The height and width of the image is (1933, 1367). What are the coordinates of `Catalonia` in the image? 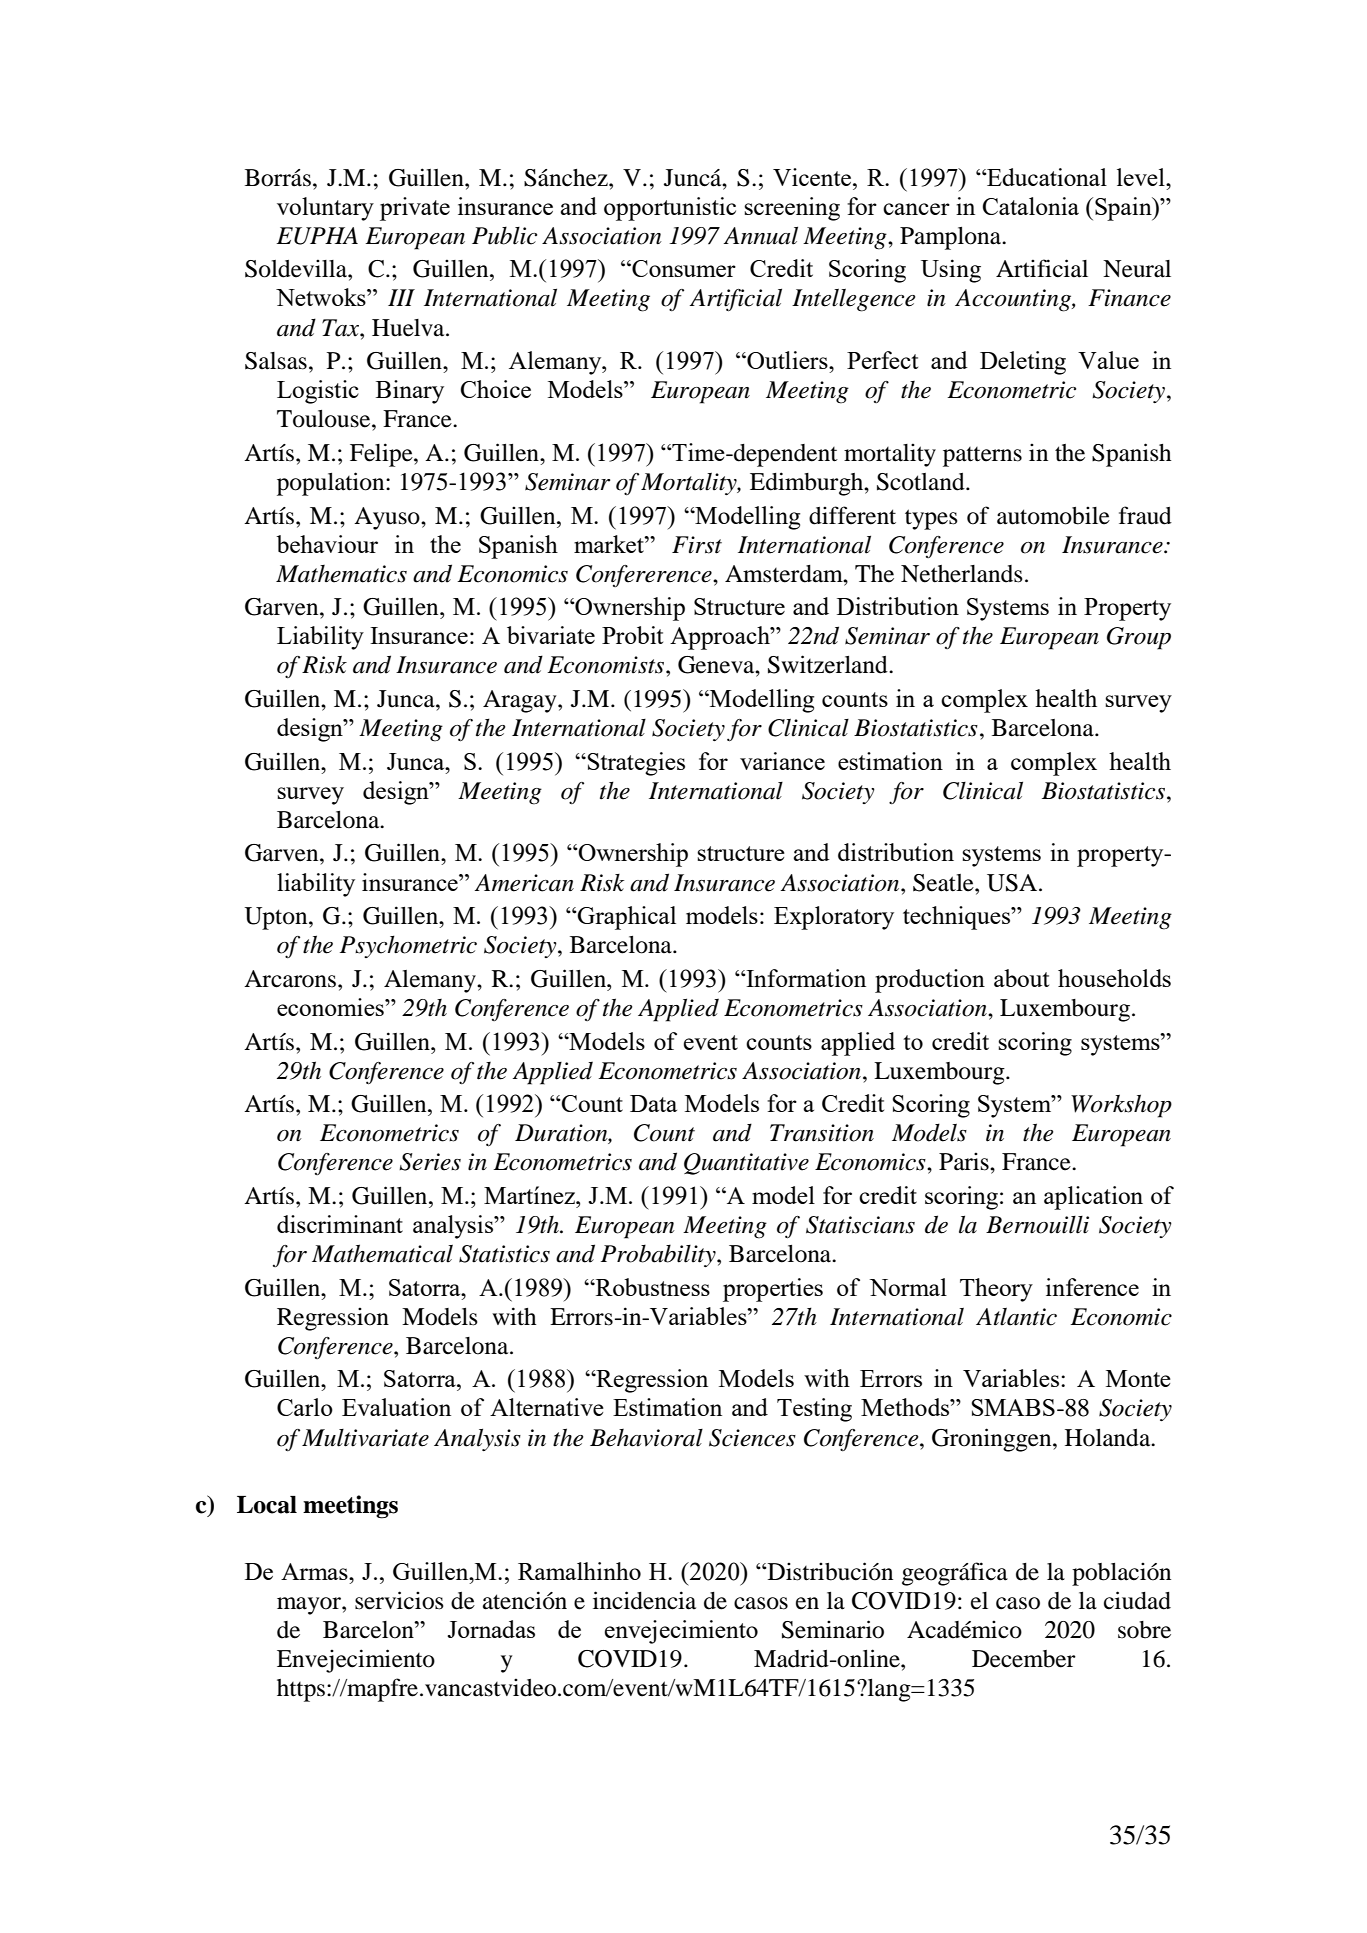 It's located at (1031, 206).
